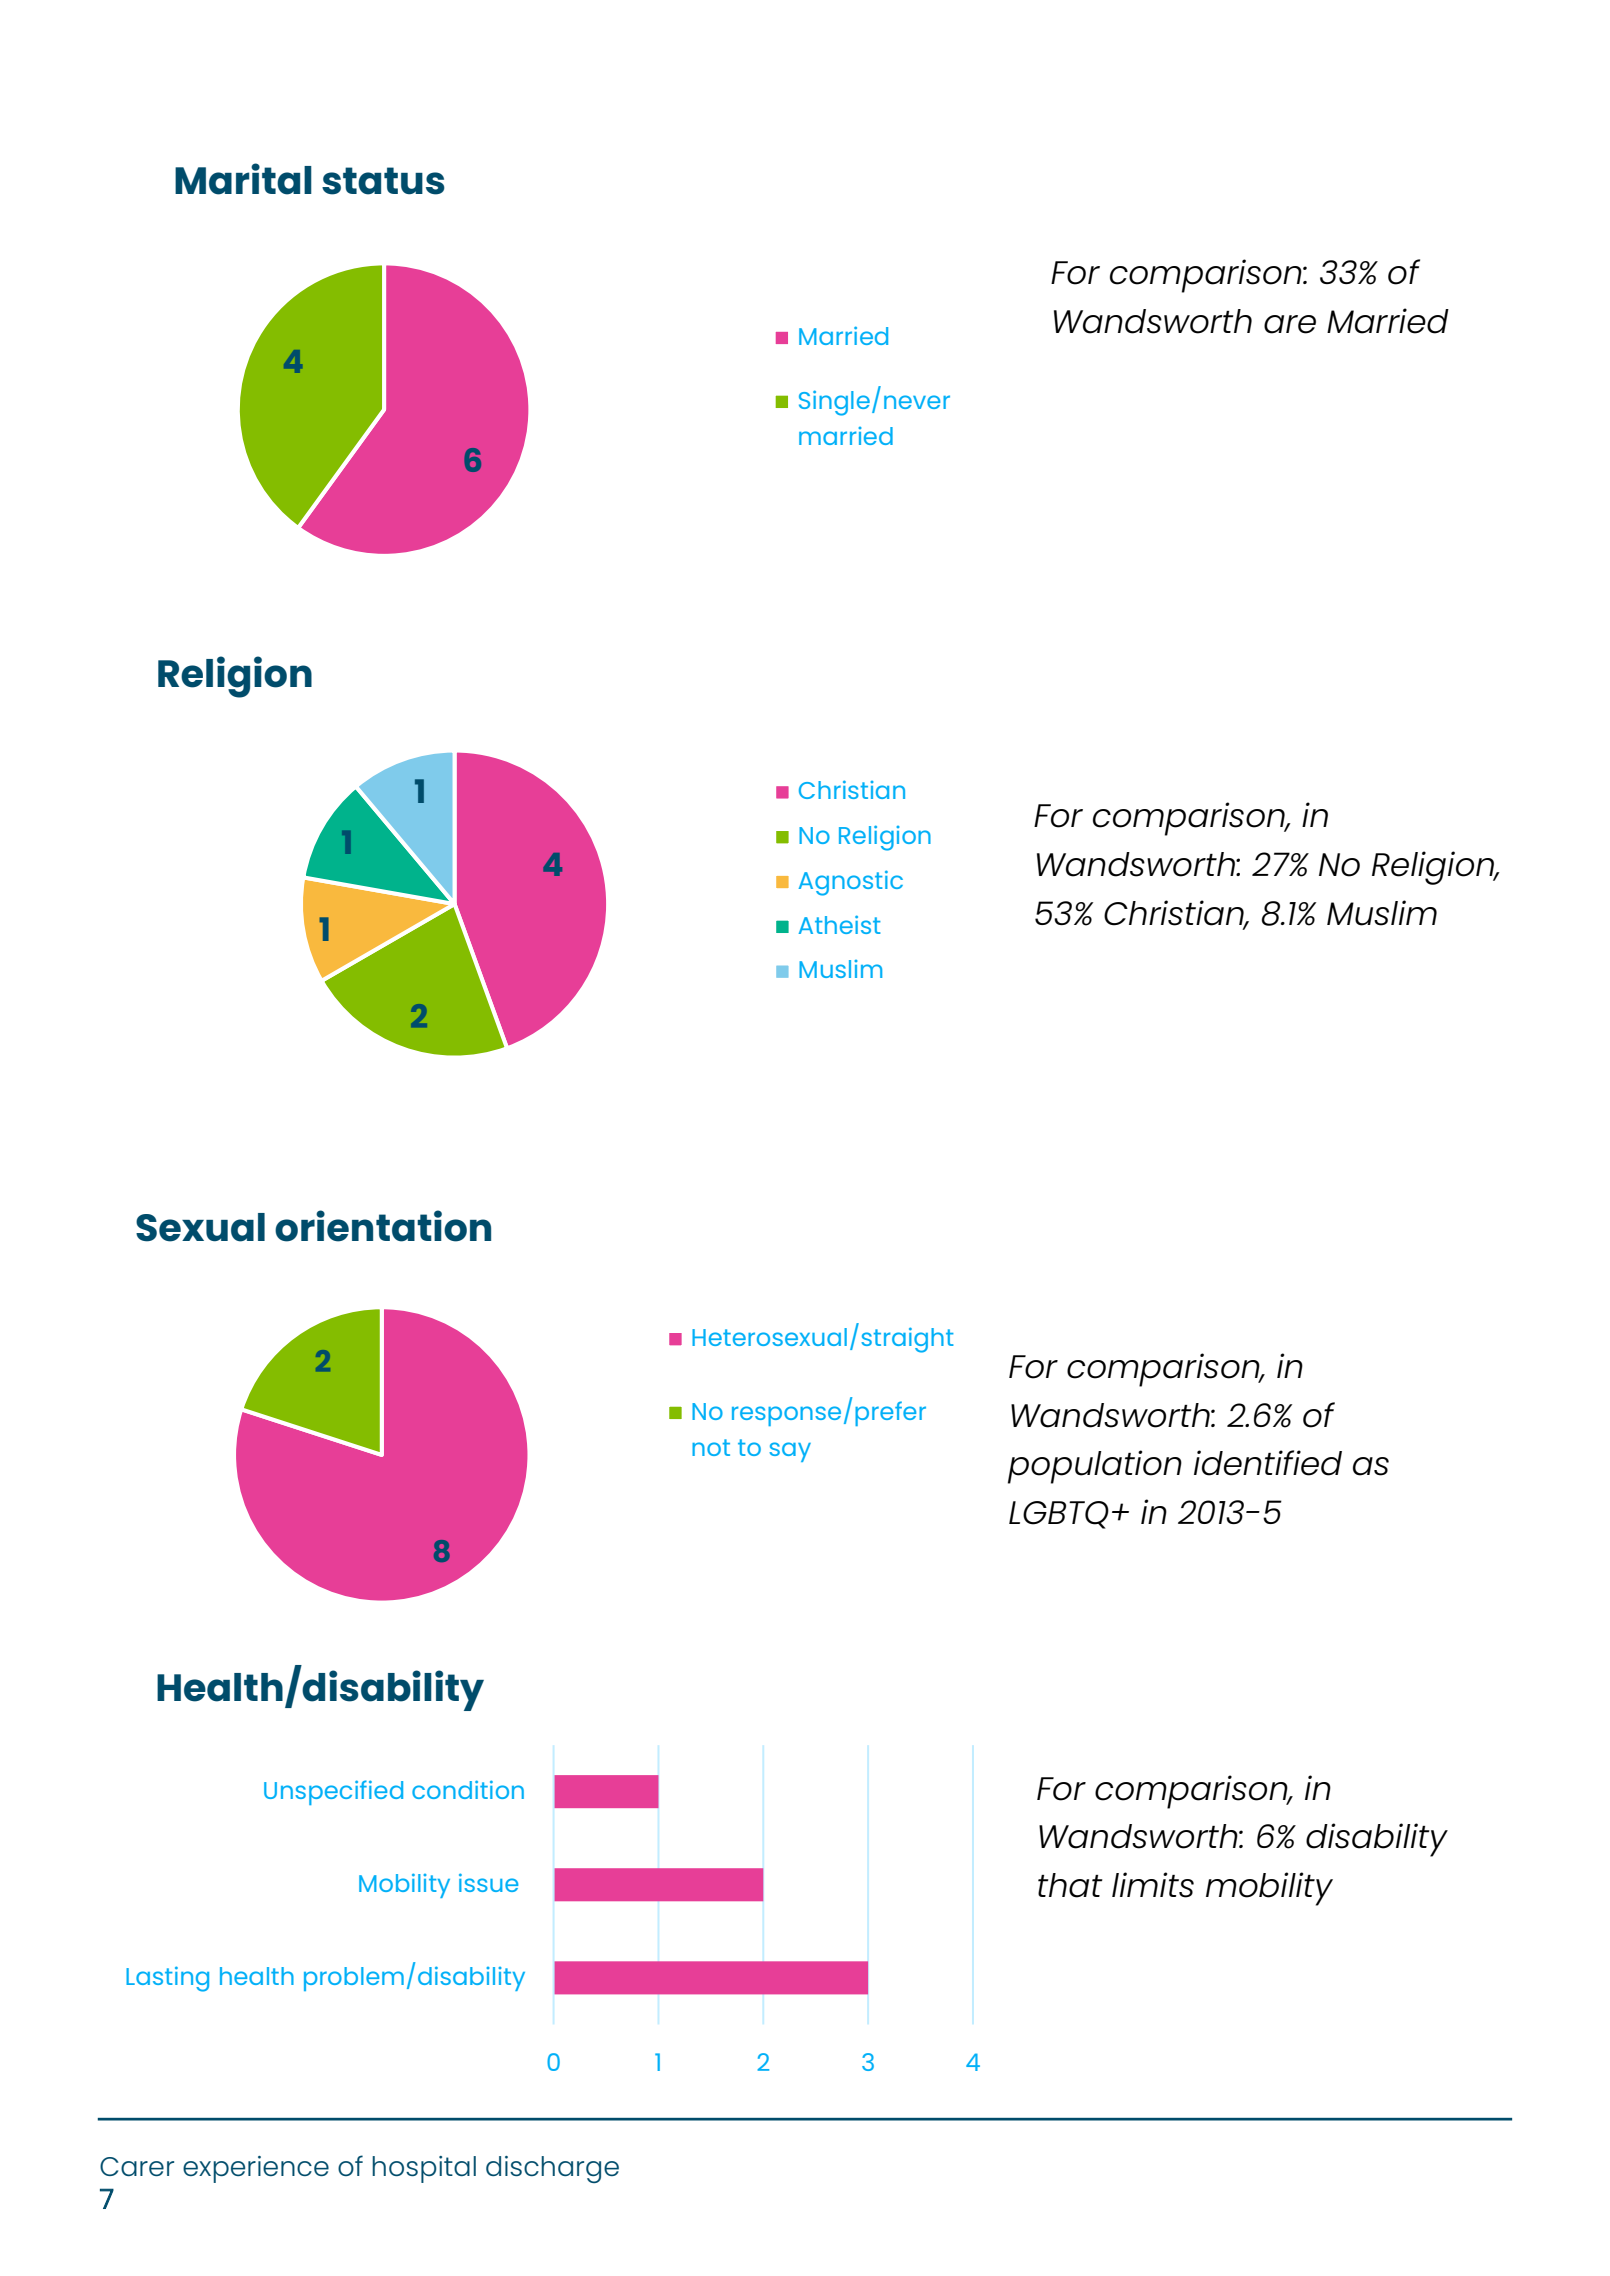 The image size is (1610, 2276). I want to click on Agnostic, so click(851, 883).
